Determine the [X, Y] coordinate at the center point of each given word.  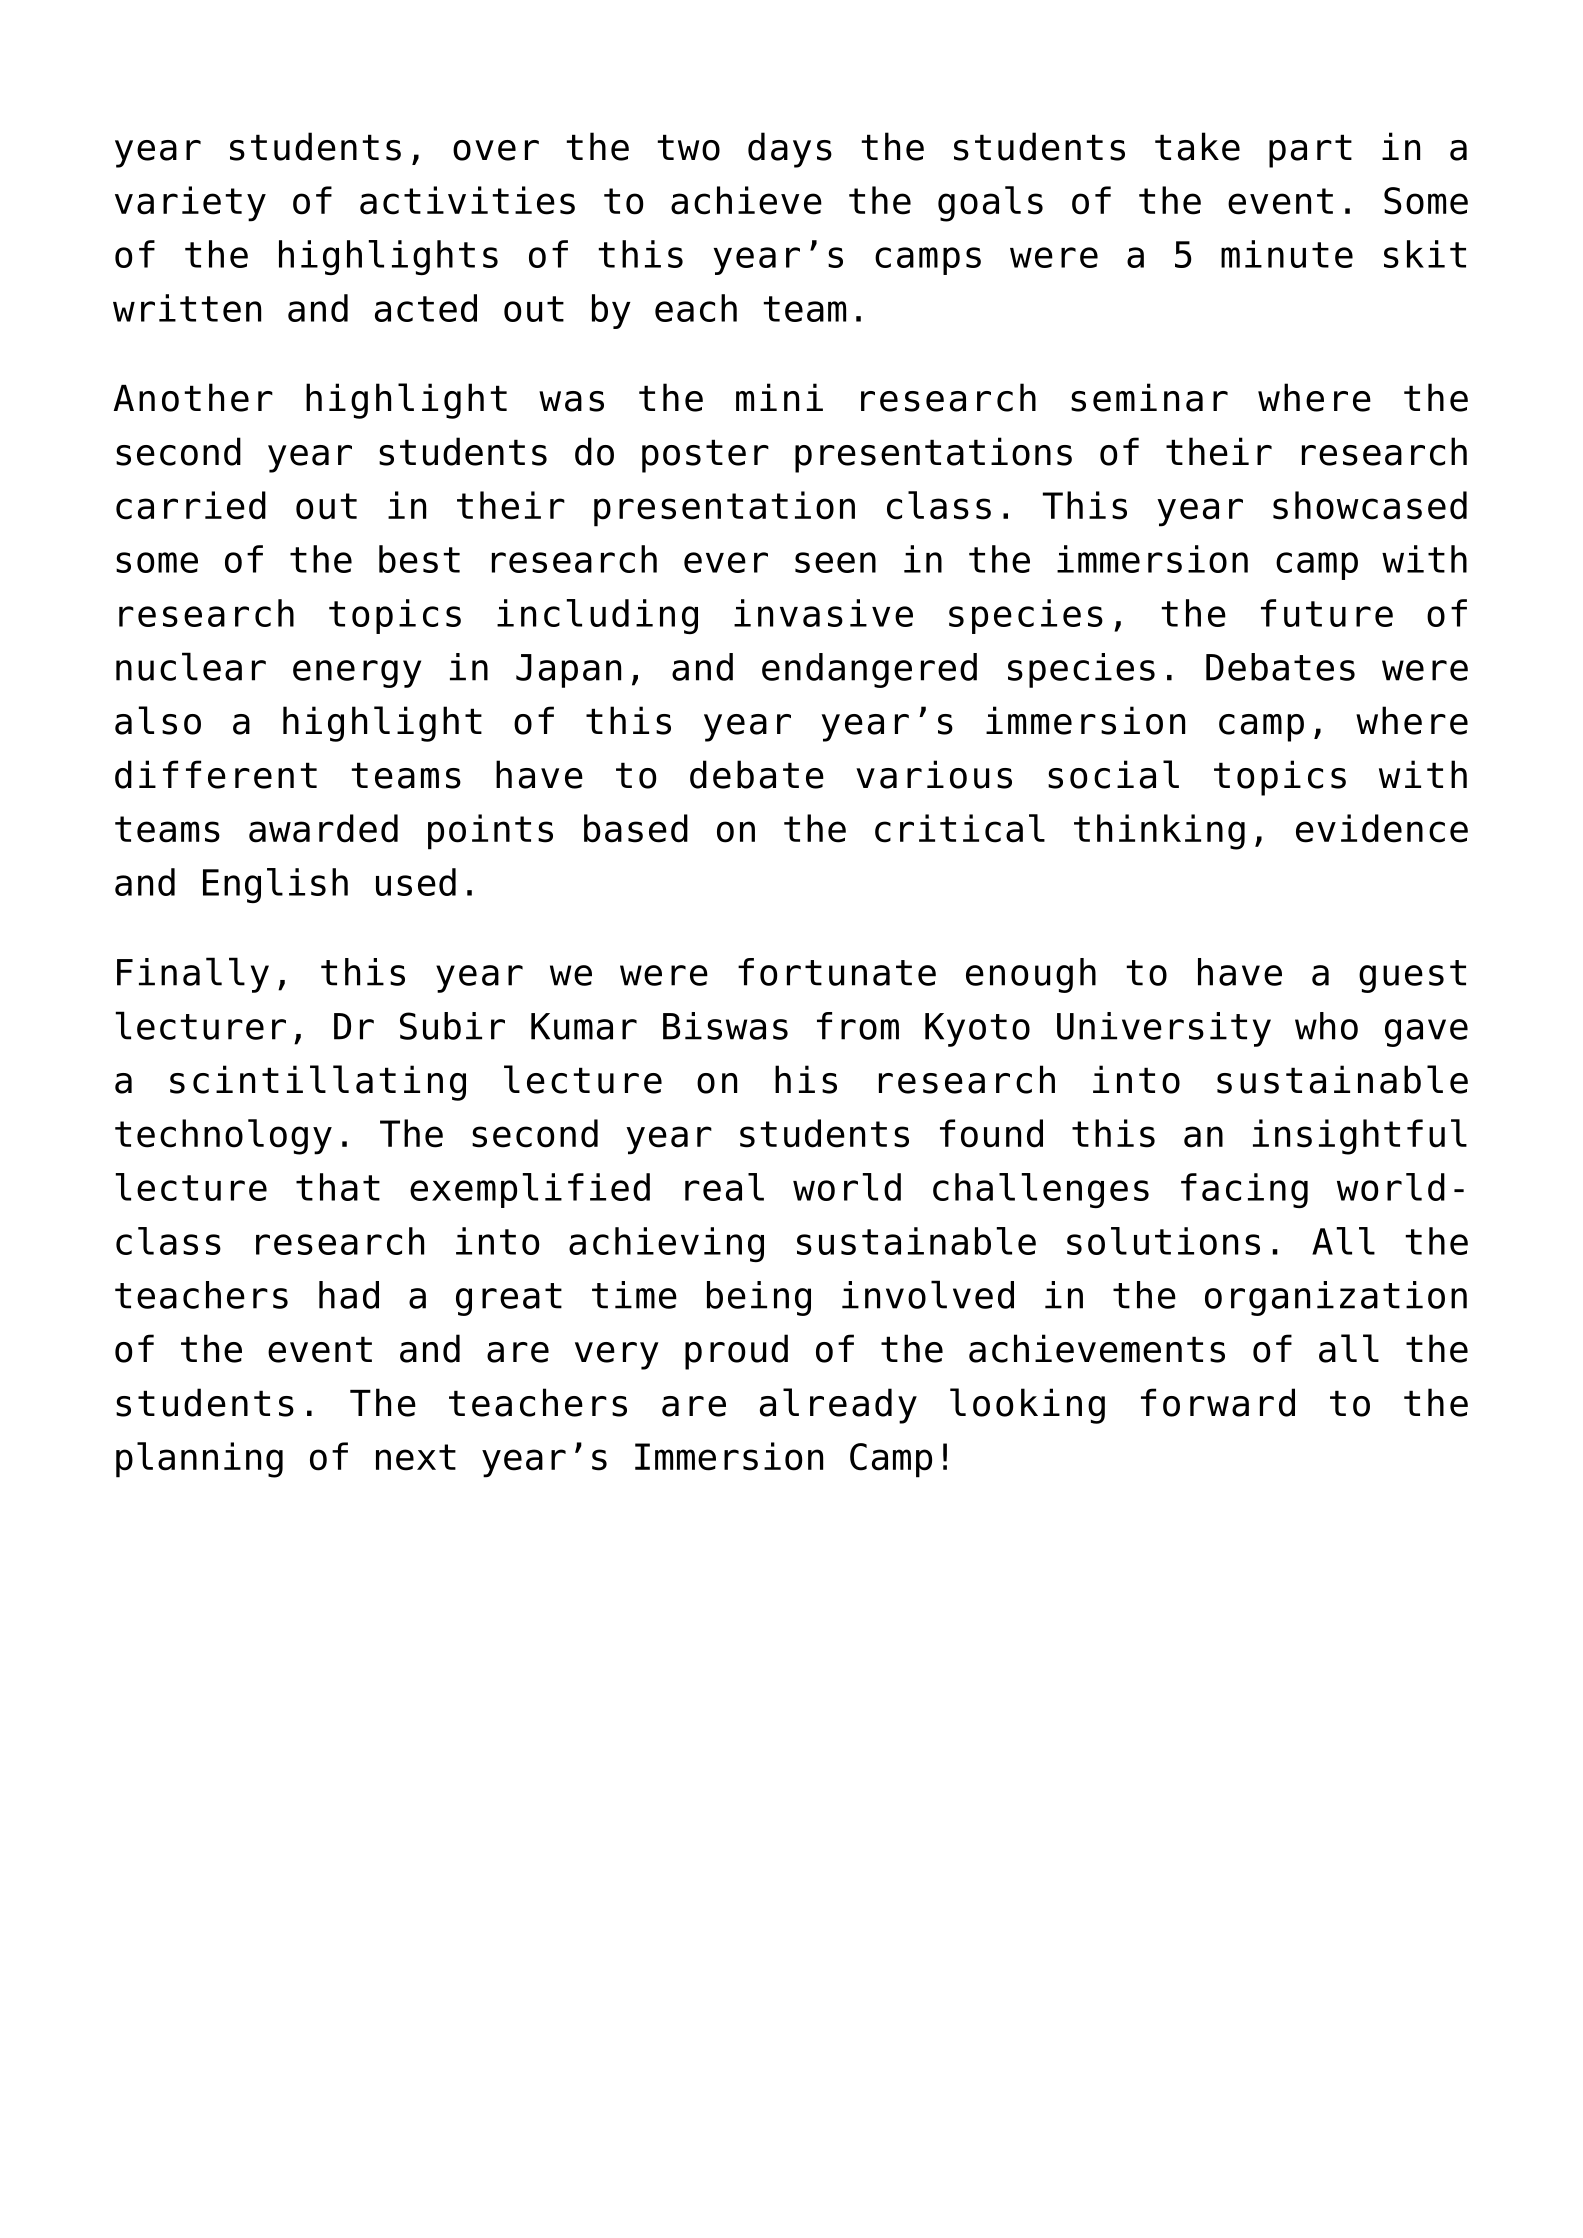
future [1327, 613]
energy [357, 674]
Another [193, 397]
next [416, 1457]
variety [190, 204]
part [1310, 151]
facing [1244, 1190]
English [275, 885]
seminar [1149, 397]
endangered [869, 670]
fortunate [837, 972]
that [338, 1187]
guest [1412, 976]
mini [779, 397]
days [790, 150]
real [724, 1187]
